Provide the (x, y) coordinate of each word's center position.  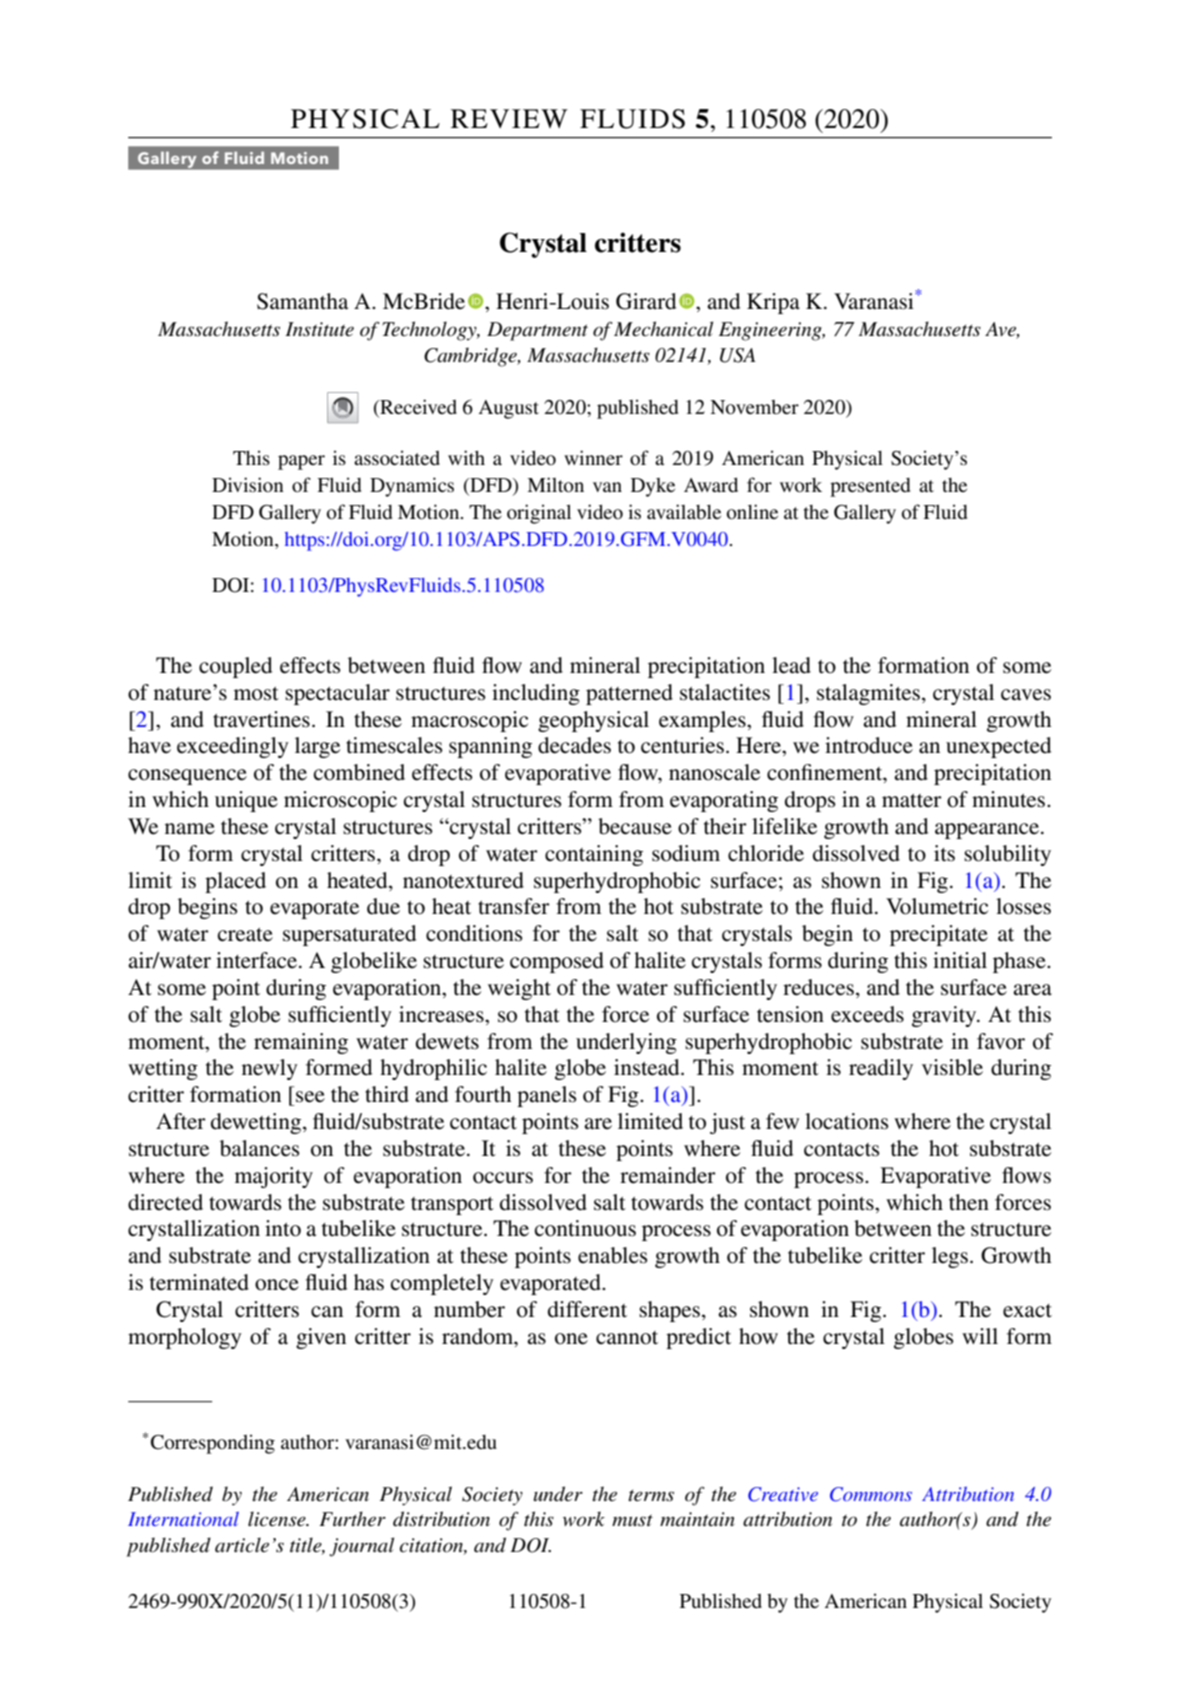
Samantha (302, 301)
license (278, 1519)
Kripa (773, 303)
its (944, 853)
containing (594, 855)
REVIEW (509, 118)
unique (246, 801)
